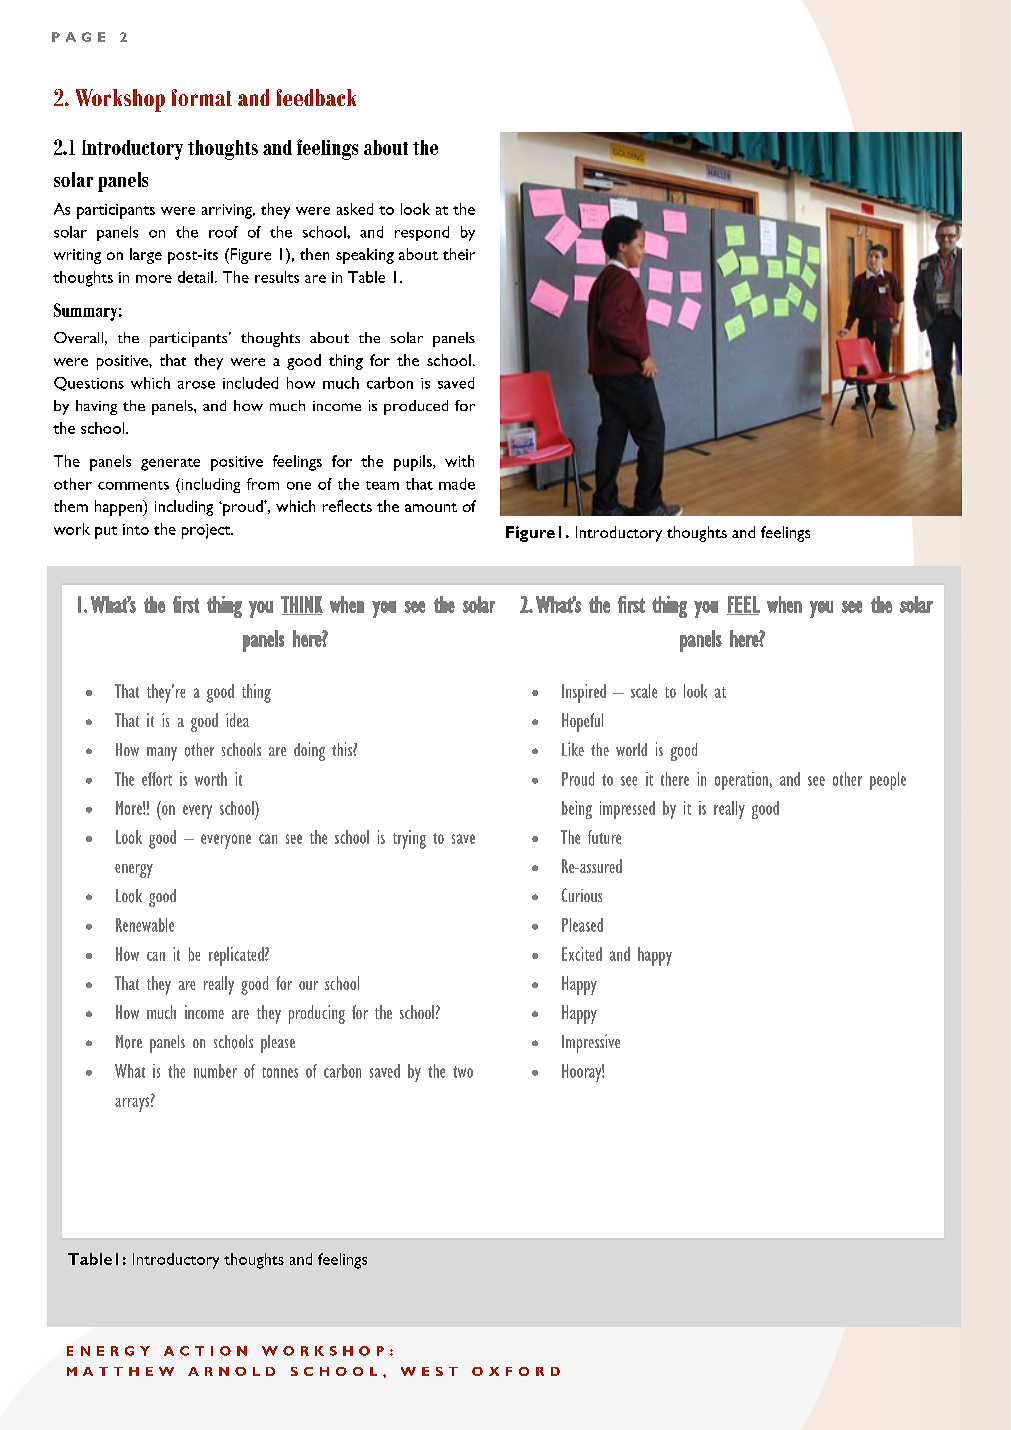 Image resolution: width=1011 pixels, height=1430 pixels. What do you see at coordinates (316, 97) in the screenshot?
I see `feedback` at bounding box center [316, 97].
